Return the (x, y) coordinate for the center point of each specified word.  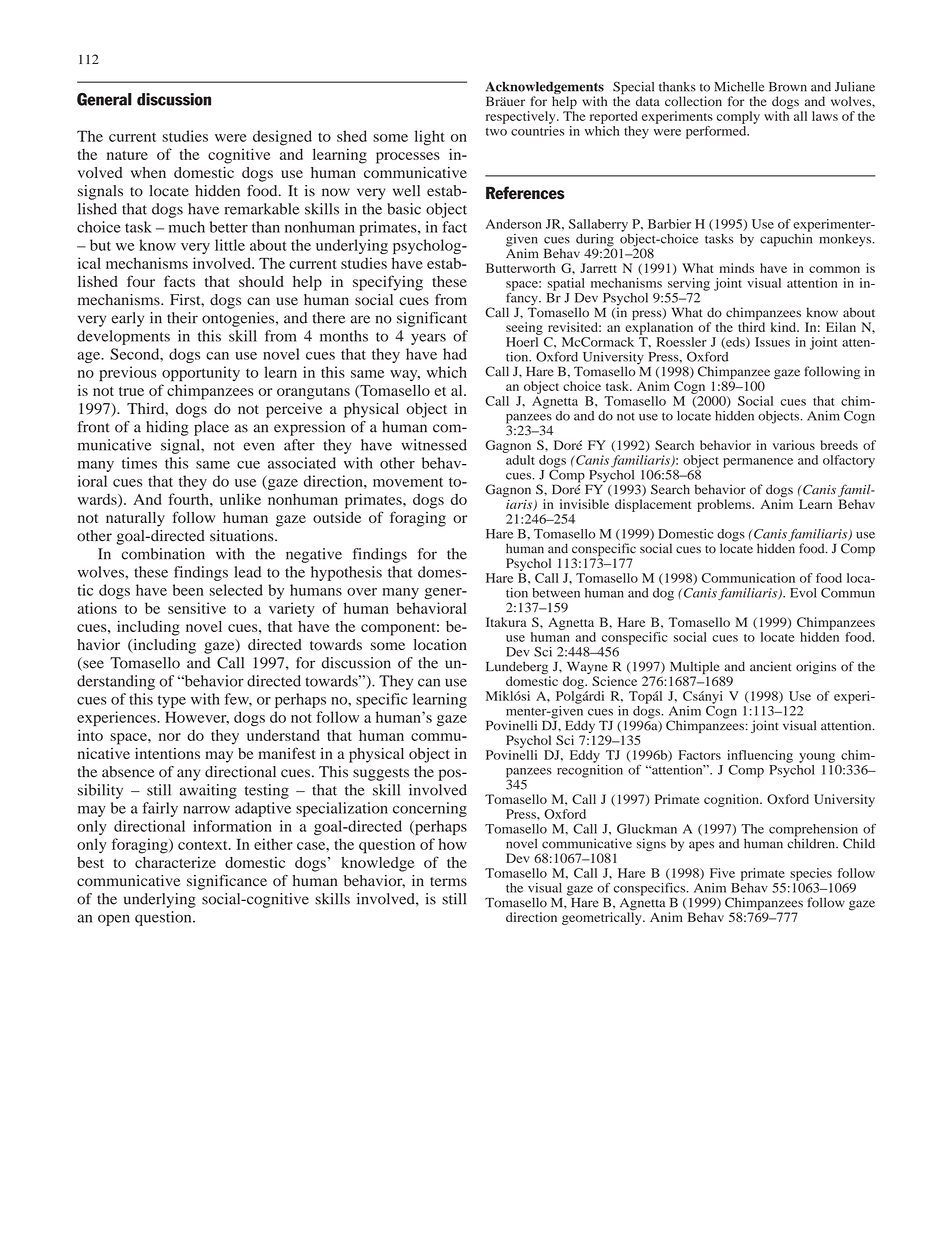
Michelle (739, 86)
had (455, 354)
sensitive (197, 608)
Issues (772, 342)
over (362, 592)
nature (127, 155)
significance (227, 882)
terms (448, 881)
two (496, 132)
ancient (771, 666)
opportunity (201, 374)
